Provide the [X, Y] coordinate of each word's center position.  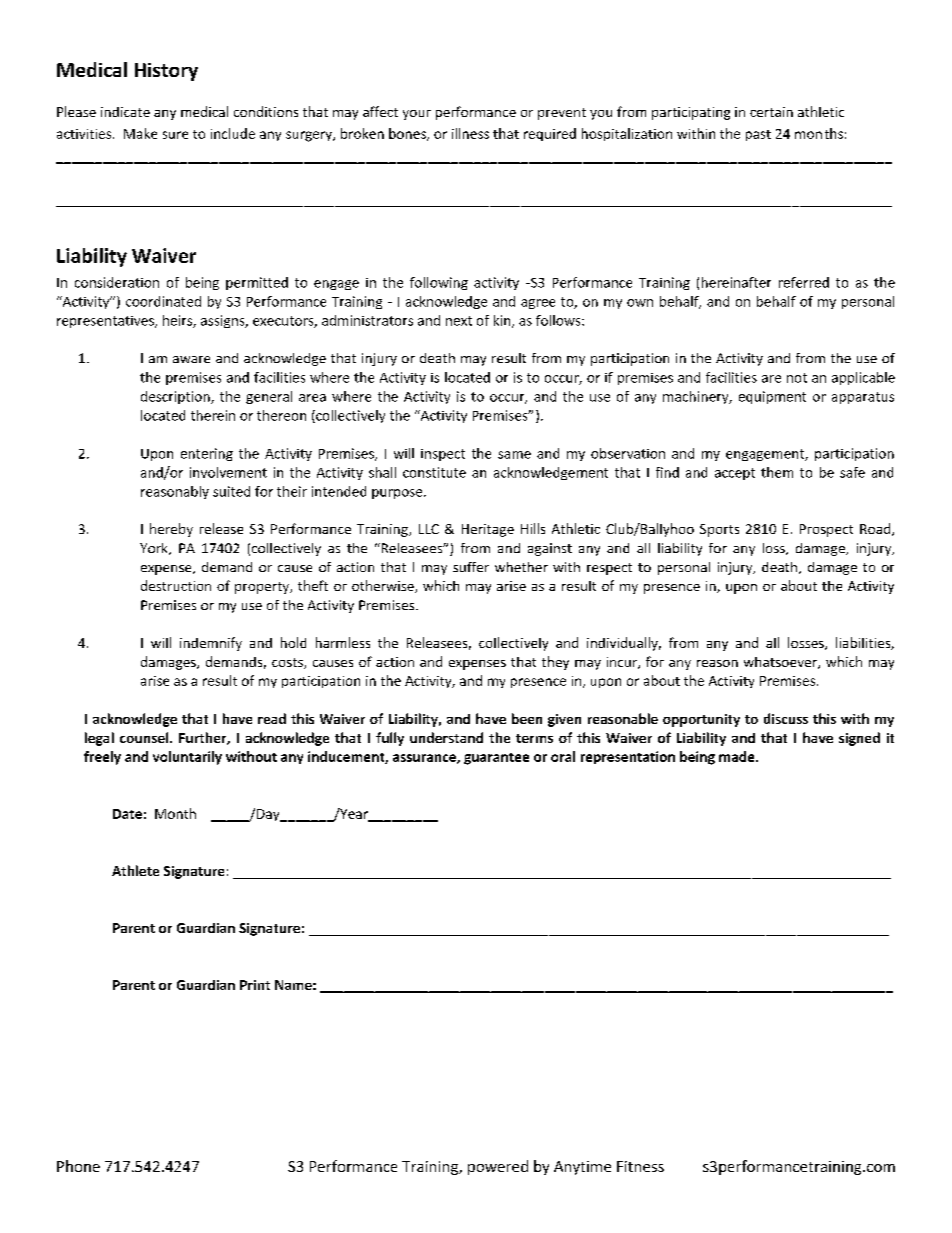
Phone [78, 1166]
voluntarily [187, 758]
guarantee [496, 759]
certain [771, 112]
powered [498, 1167]
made [738, 756]
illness [470, 133]
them [777, 472]
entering [207, 454]
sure [175, 135]
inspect [443, 455]
